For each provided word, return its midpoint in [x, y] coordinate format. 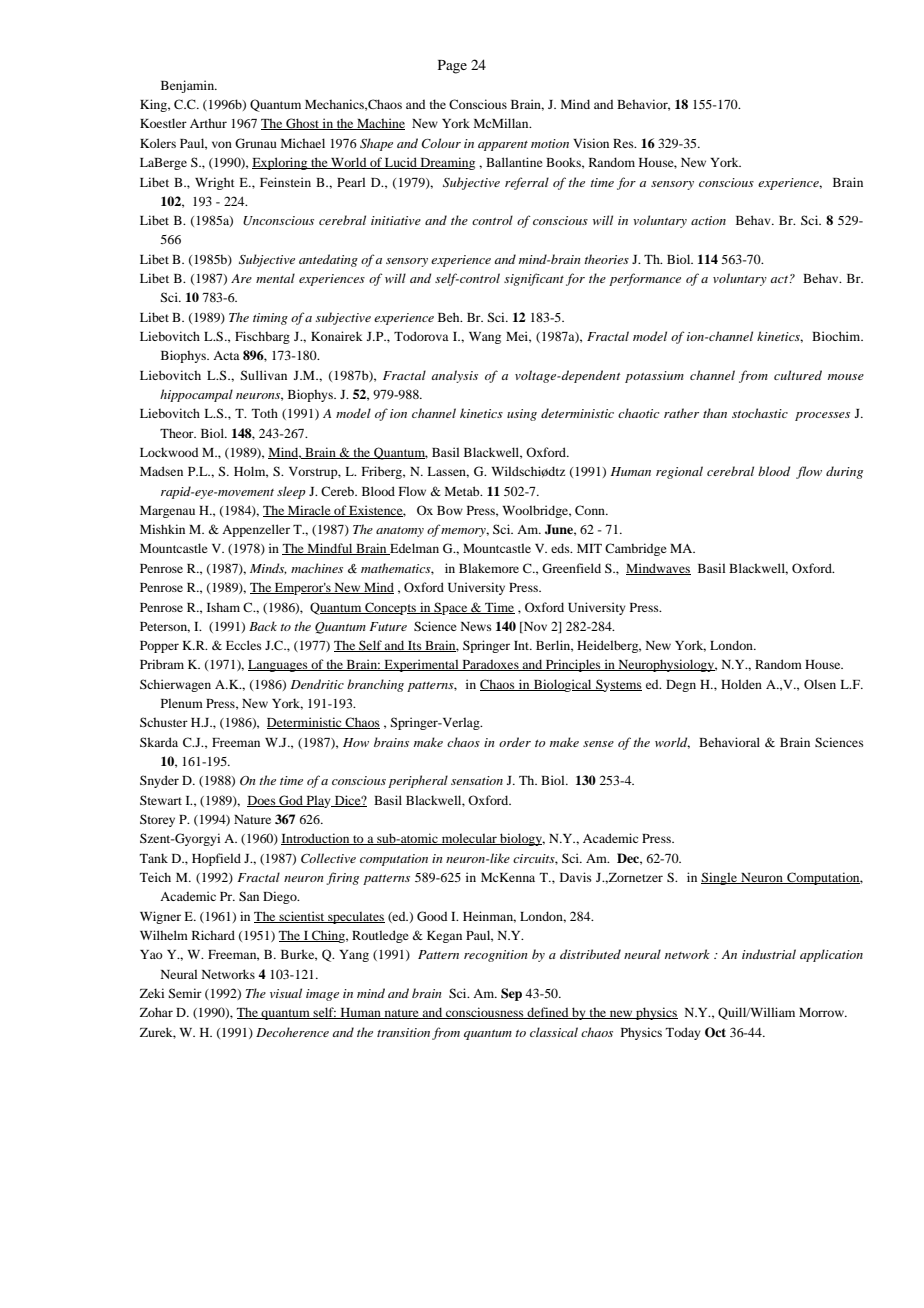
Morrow [822, 1012]
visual [286, 993]
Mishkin [162, 529]
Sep [511, 994]
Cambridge [636, 549]
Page [452, 67]
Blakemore [489, 568]
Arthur [208, 123]
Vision [591, 143]
